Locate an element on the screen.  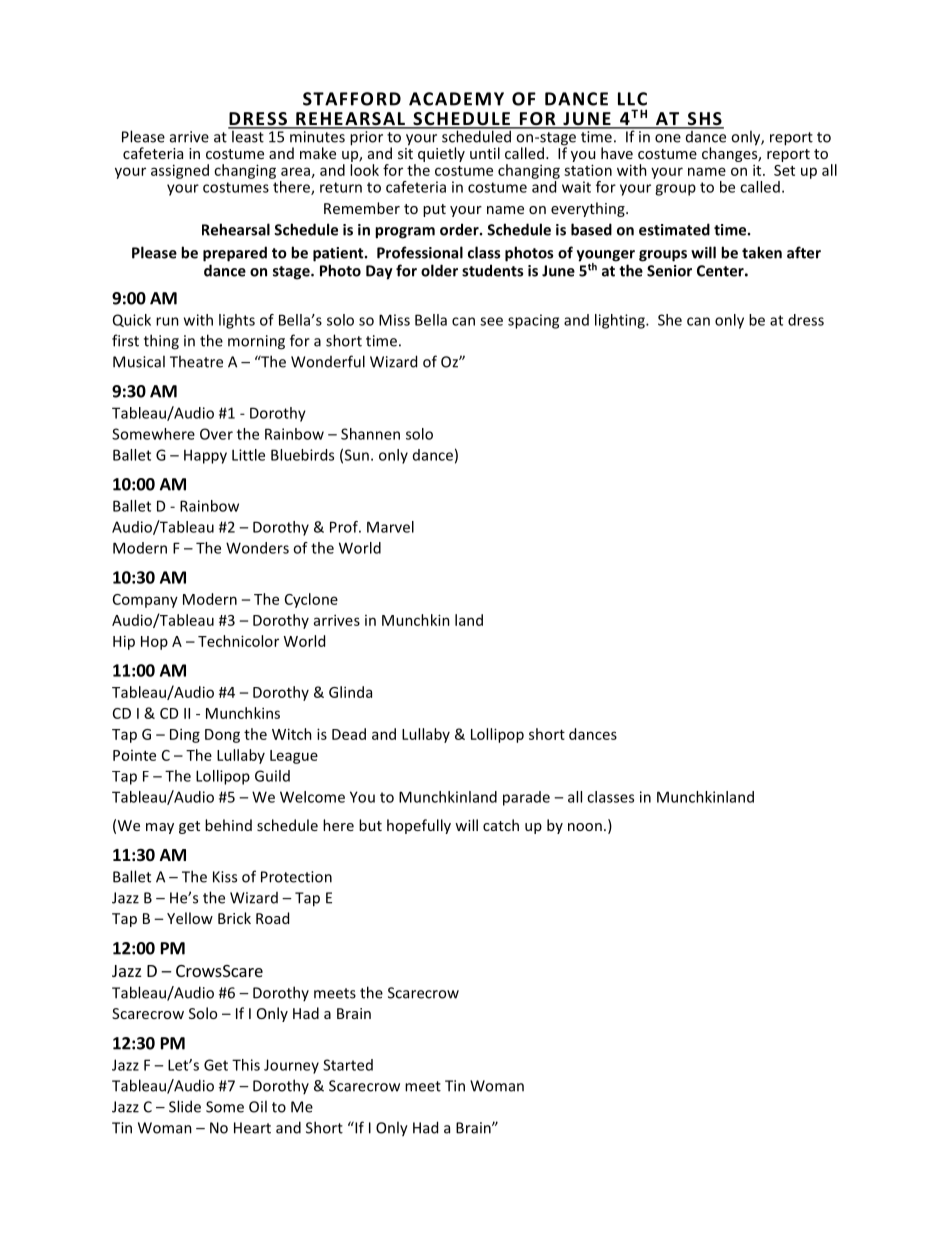
She is located at coordinates (670, 320).
